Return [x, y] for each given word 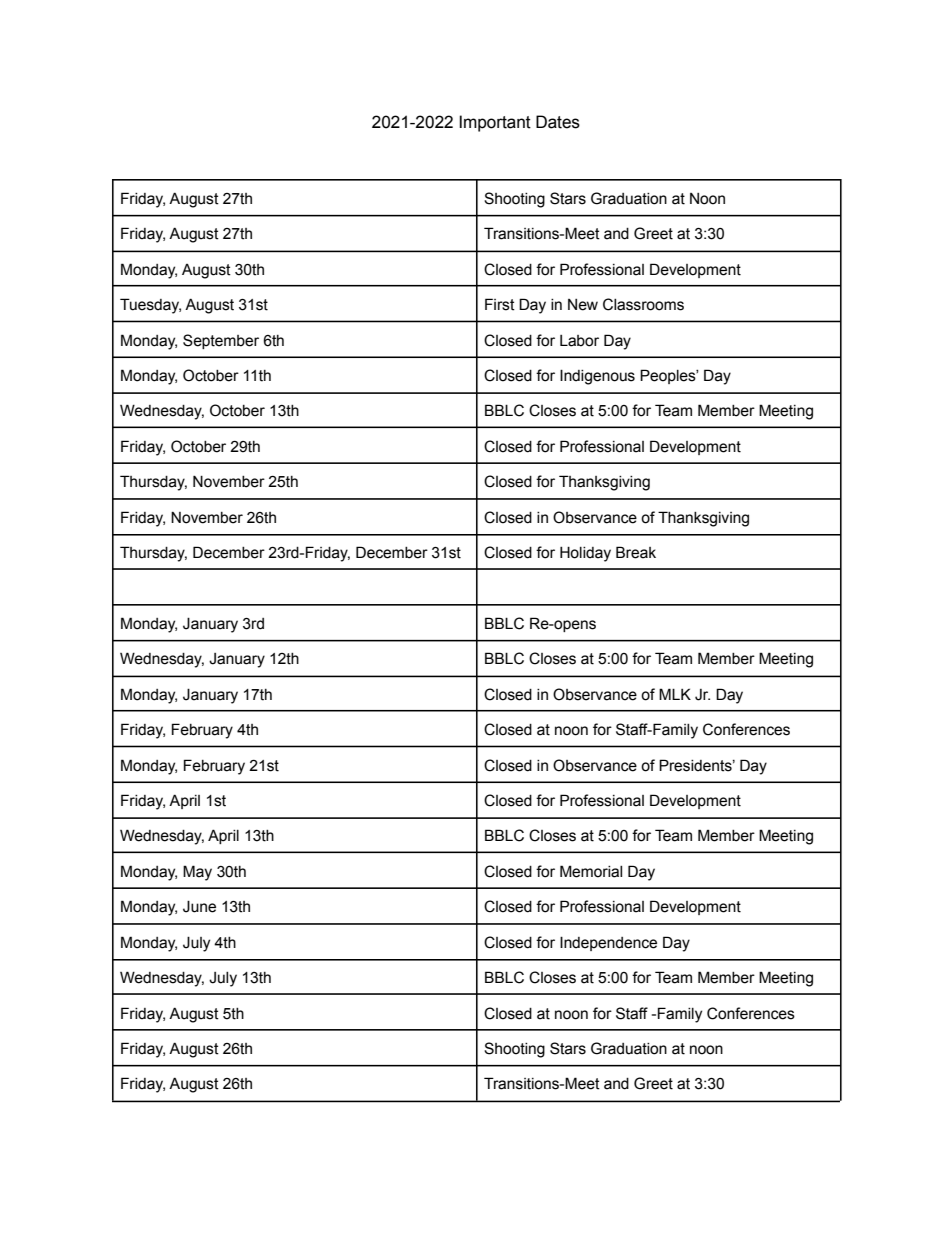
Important [495, 123]
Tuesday [150, 306]
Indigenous [597, 377]
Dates [558, 122]
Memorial [591, 871]
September [221, 341]
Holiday [585, 554]
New [583, 305]
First [500, 304]
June [199, 906]
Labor [579, 341]
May [197, 873]
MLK [675, 694]
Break [636, 552]
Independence [608, 943]
